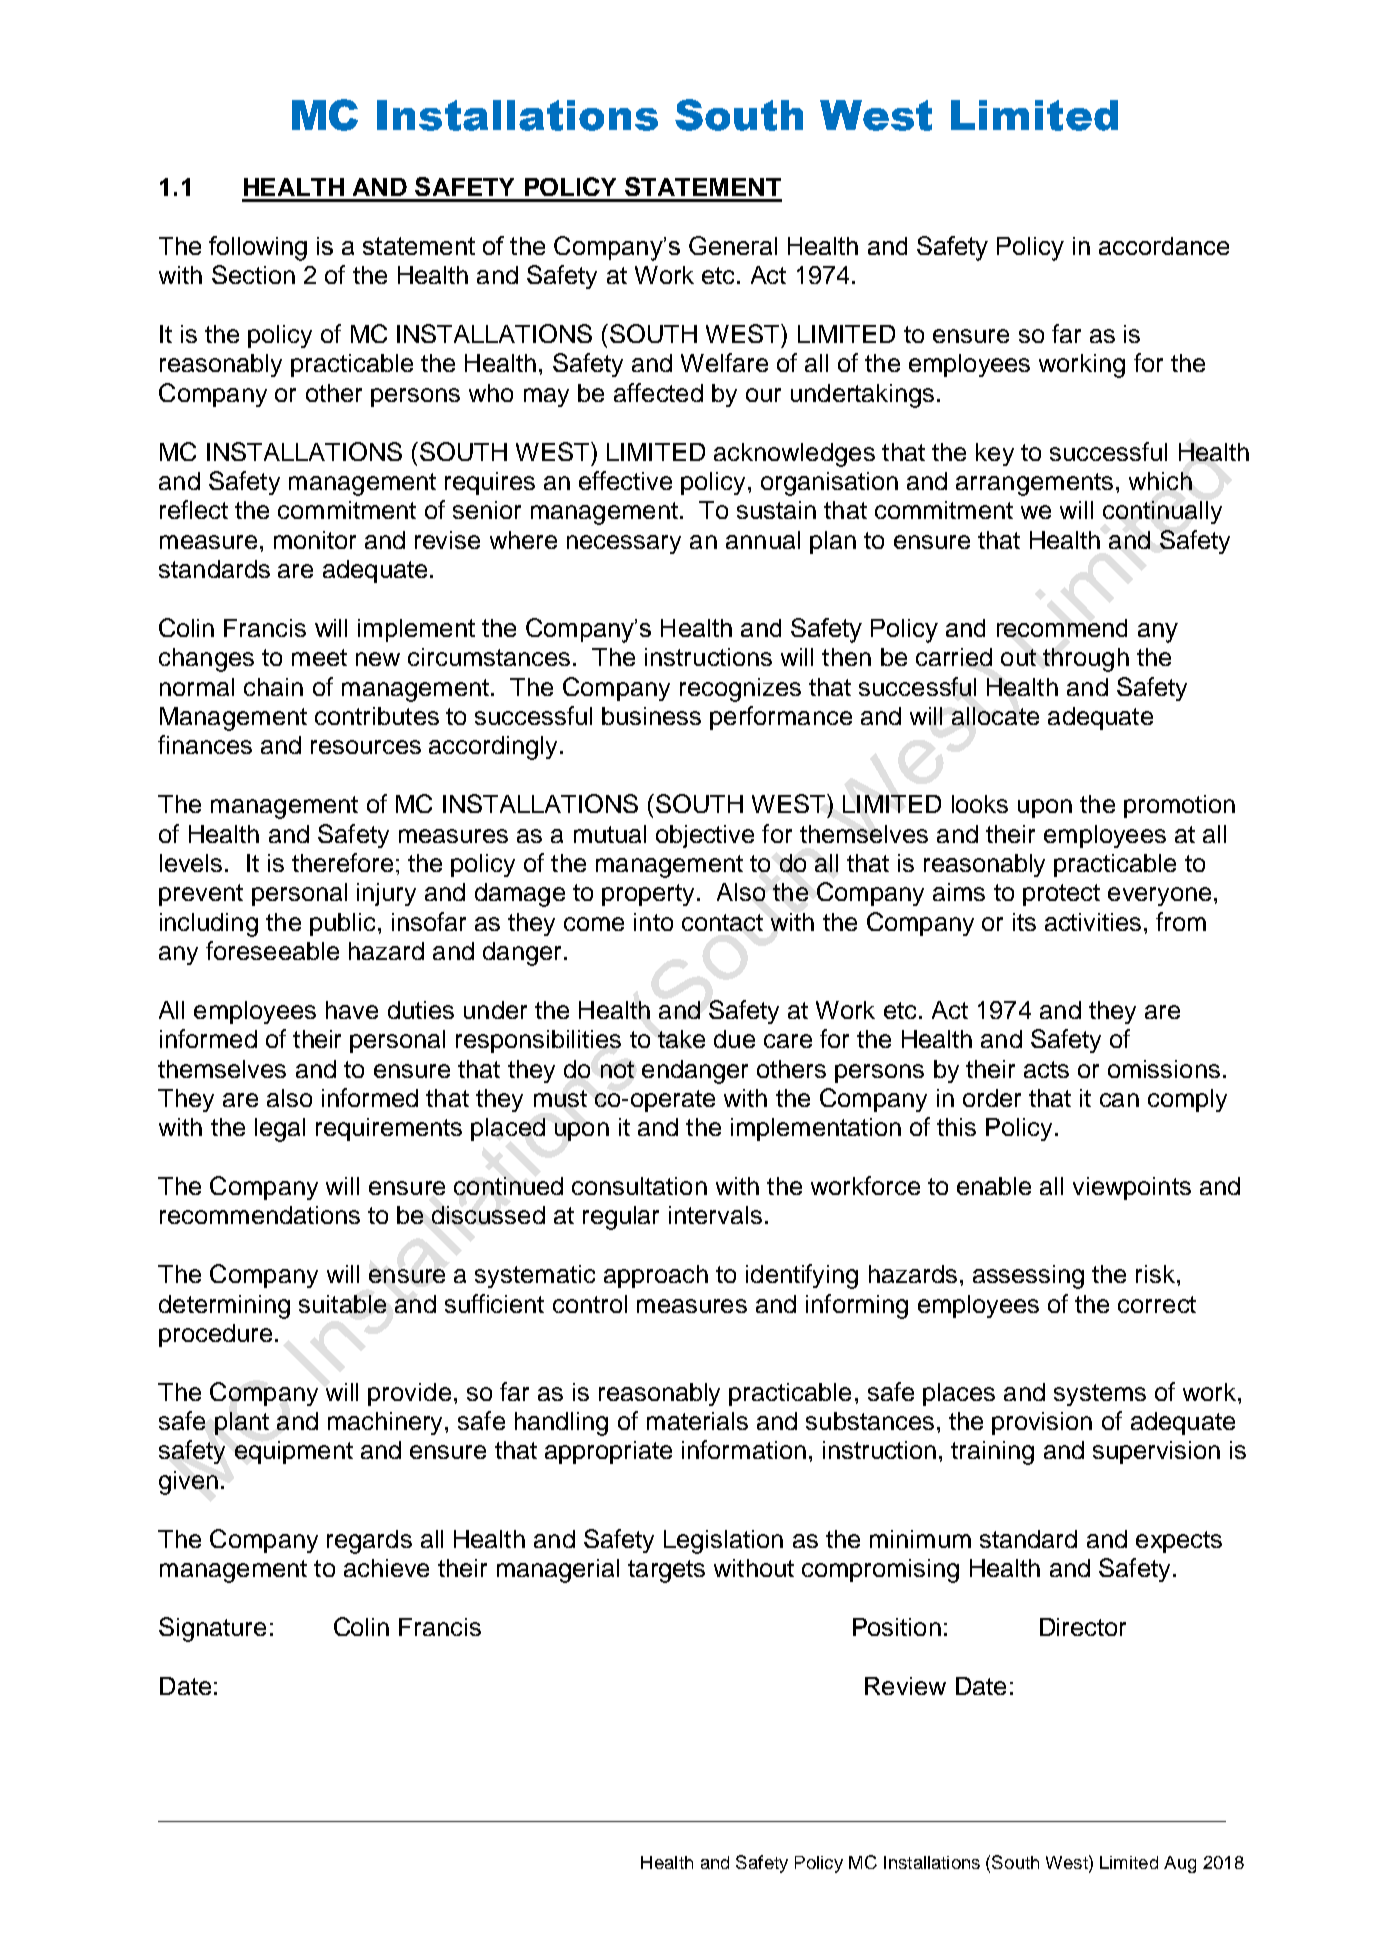  I want to click on accordance, so click(1164, 246).
